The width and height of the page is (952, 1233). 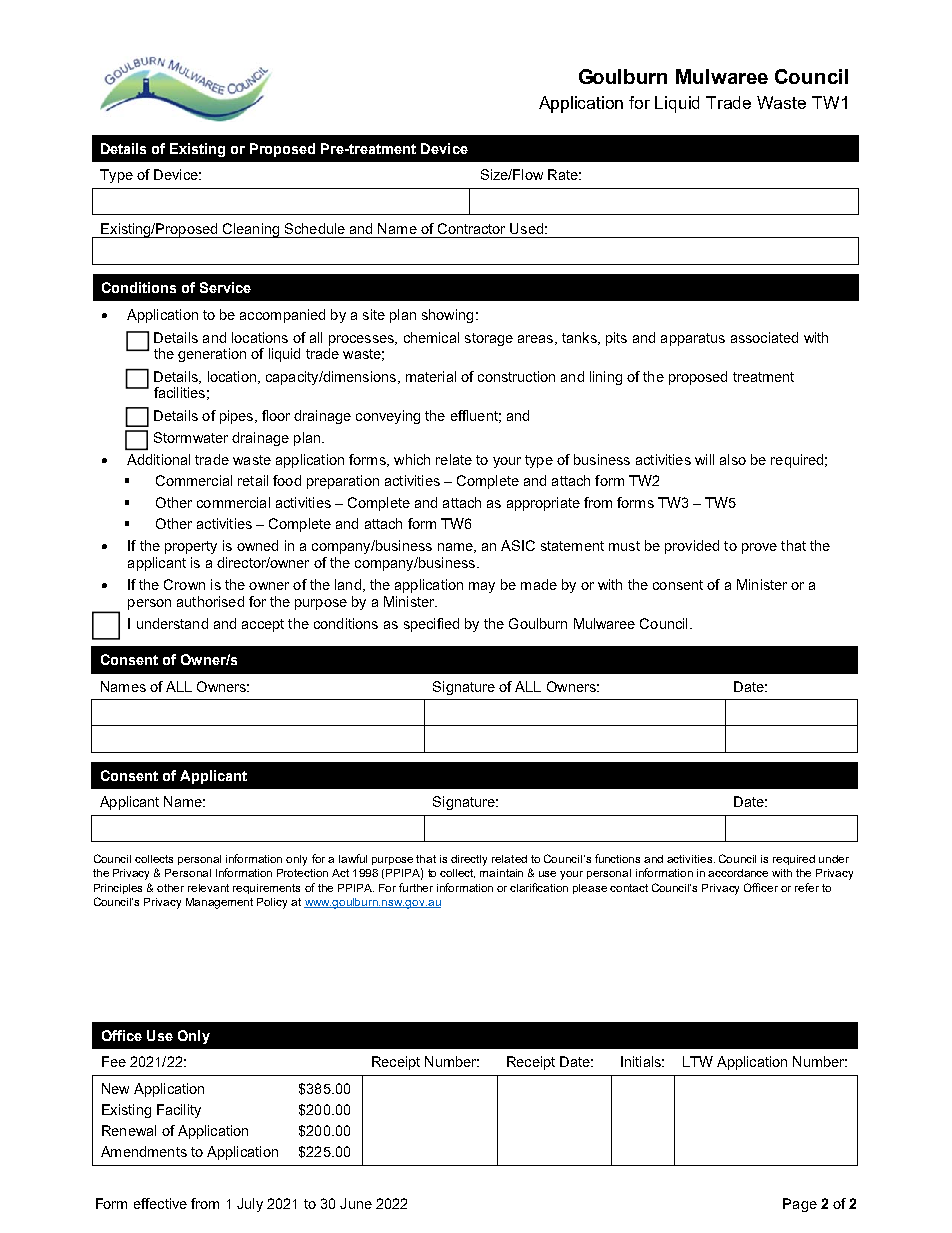 I want to click on provided, so click(x=692, y=547).
